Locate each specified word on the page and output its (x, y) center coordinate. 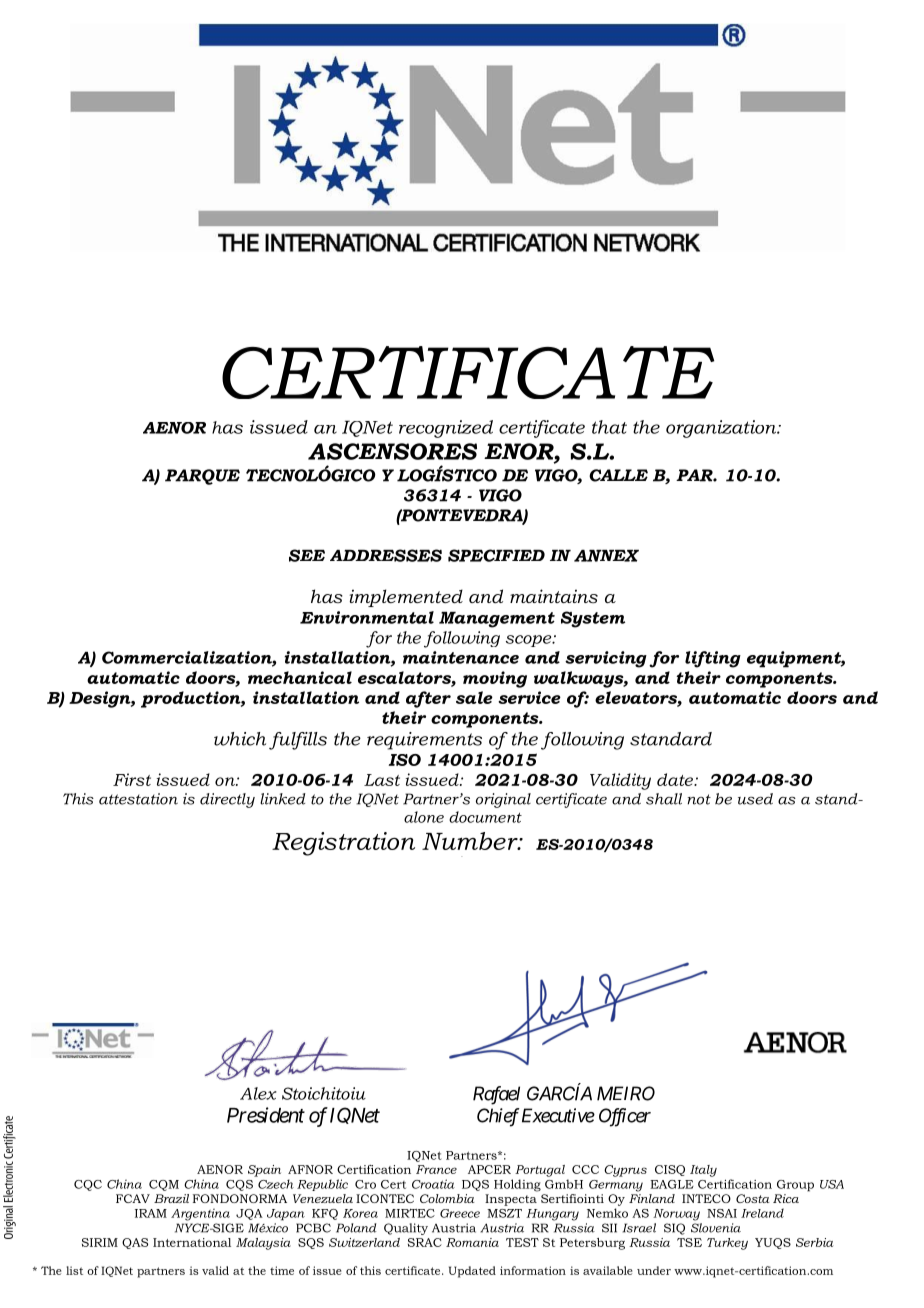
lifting (713, 659)
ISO (404, 760)
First (132, 779)
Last (382, 780)
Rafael (496, 1095)
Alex (258, 1093)
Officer (625, 1117)
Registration (343, 844)
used (755, 799)
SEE (307, 555)
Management (497, 620)
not (699, 799)
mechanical (300, 677)
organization (722, 429)
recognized (446, 429)
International (192, 1242)
